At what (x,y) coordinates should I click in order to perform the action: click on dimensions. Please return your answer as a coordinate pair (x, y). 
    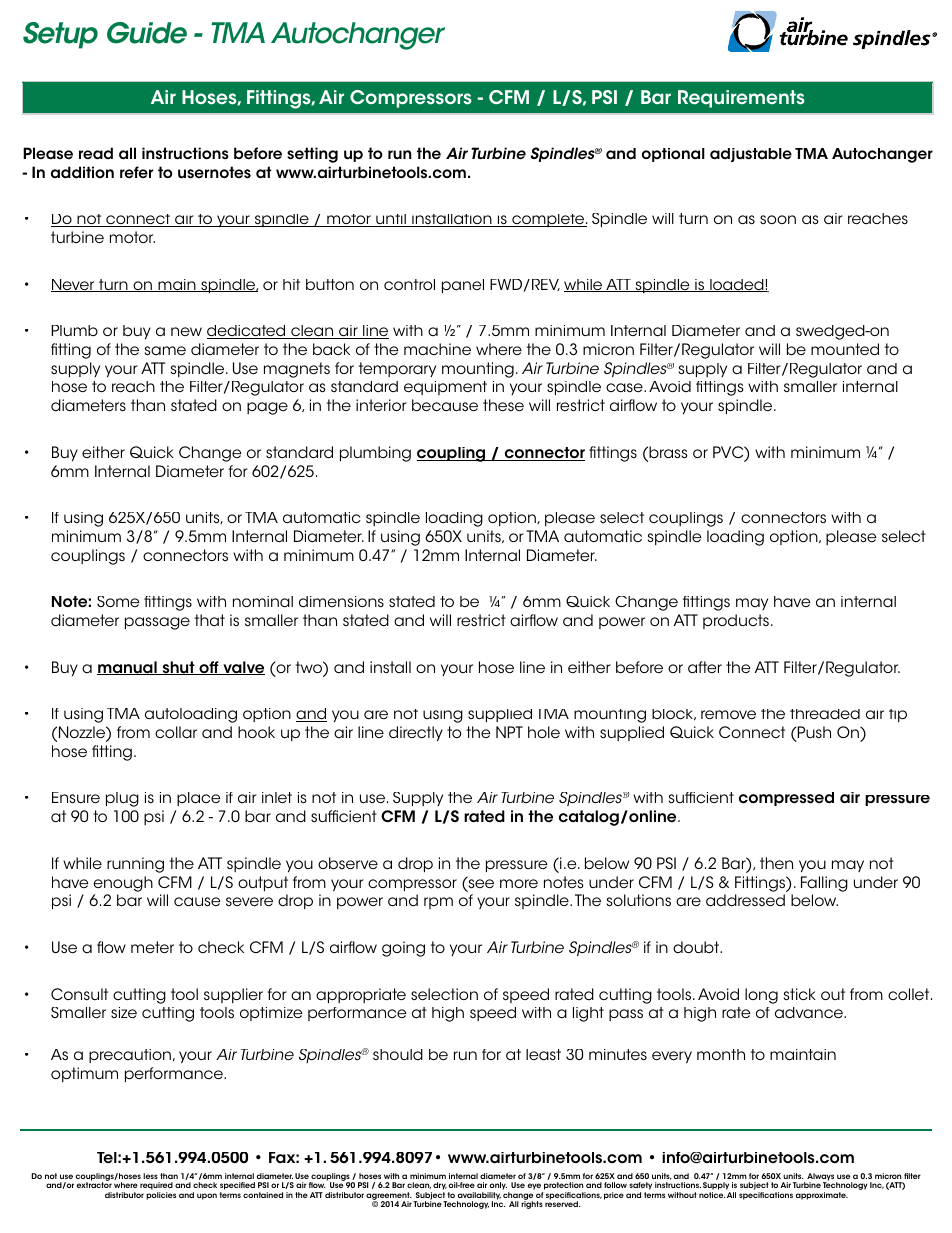
    Looking at the image, I should click on (341, 602).
